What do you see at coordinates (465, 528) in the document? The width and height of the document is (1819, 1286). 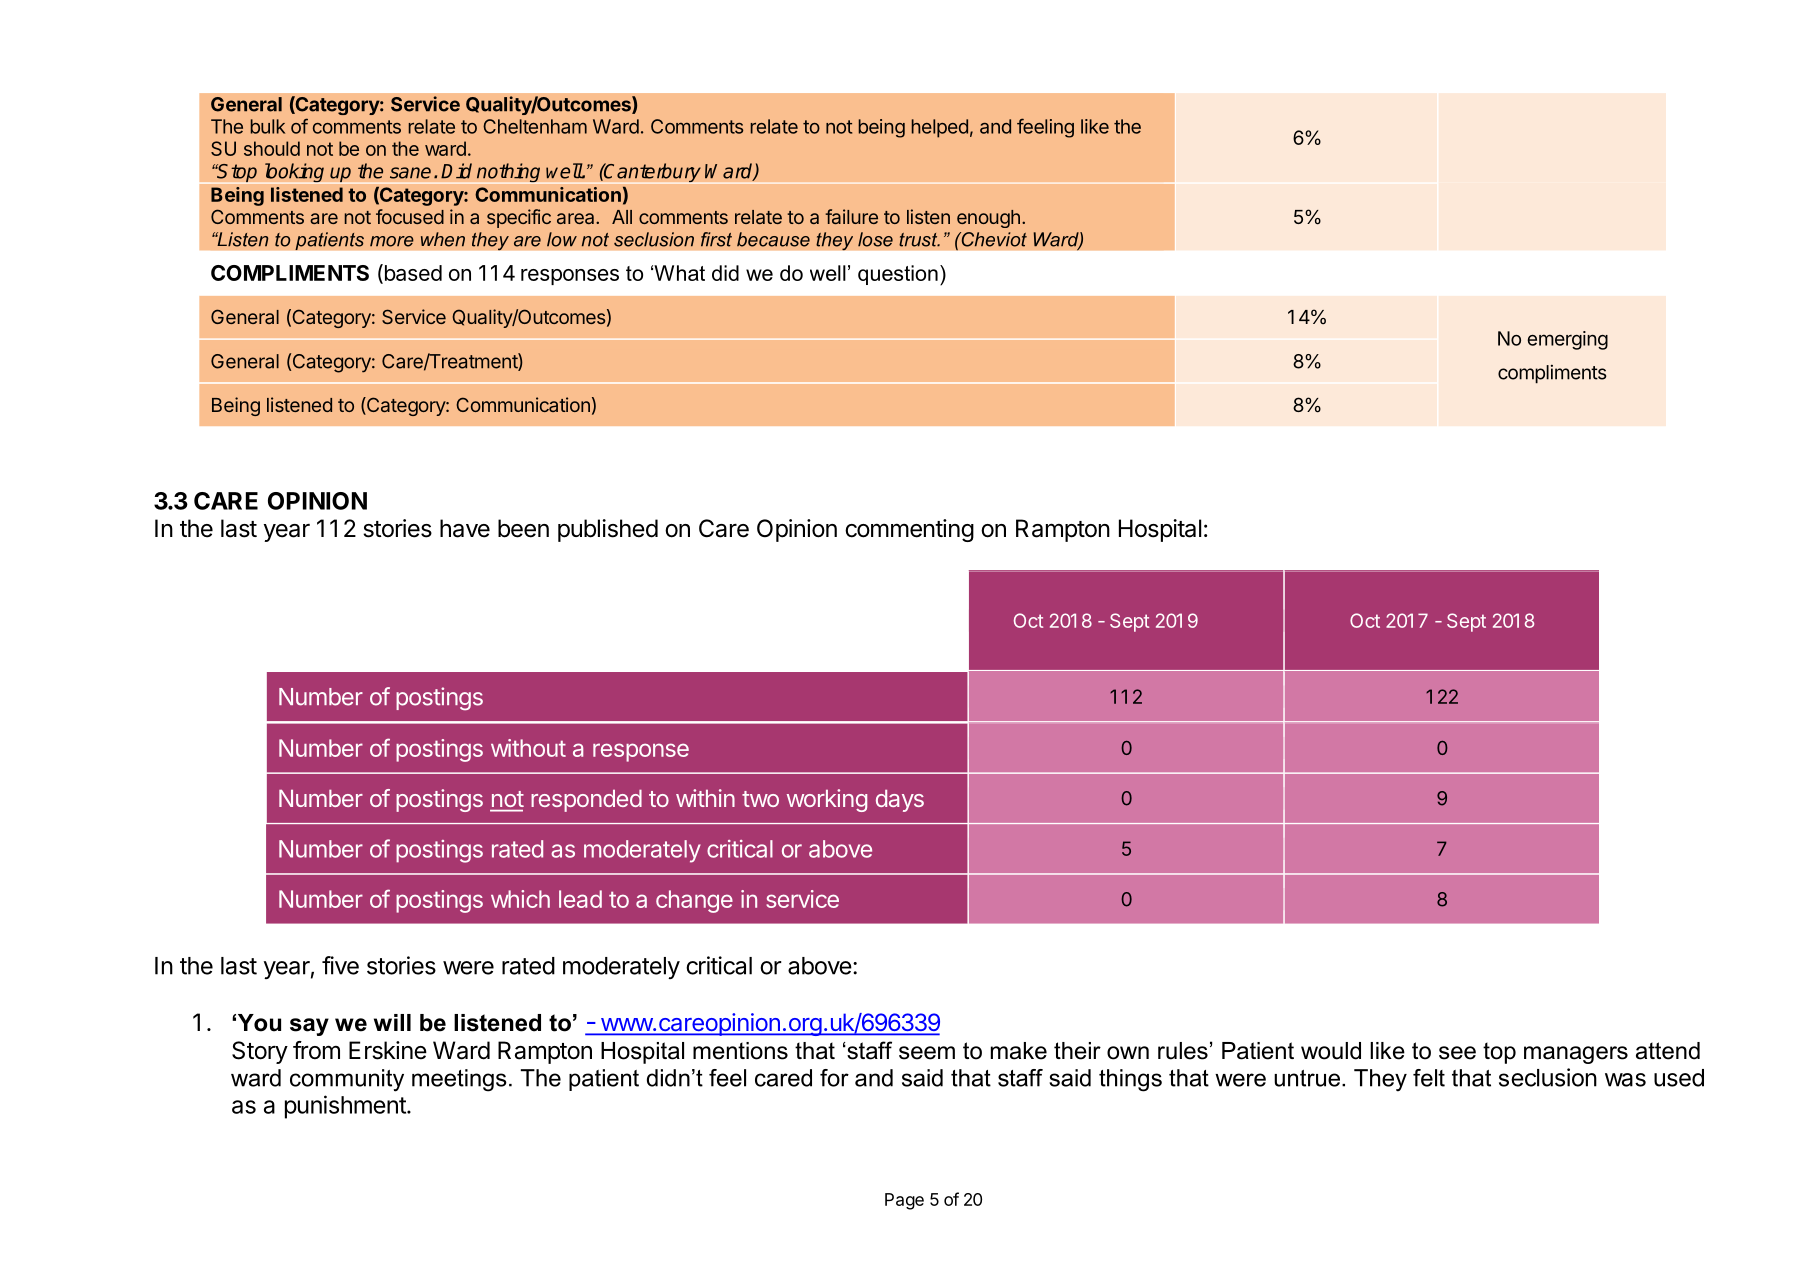 I see `have` at bounding box center [465, 528].
